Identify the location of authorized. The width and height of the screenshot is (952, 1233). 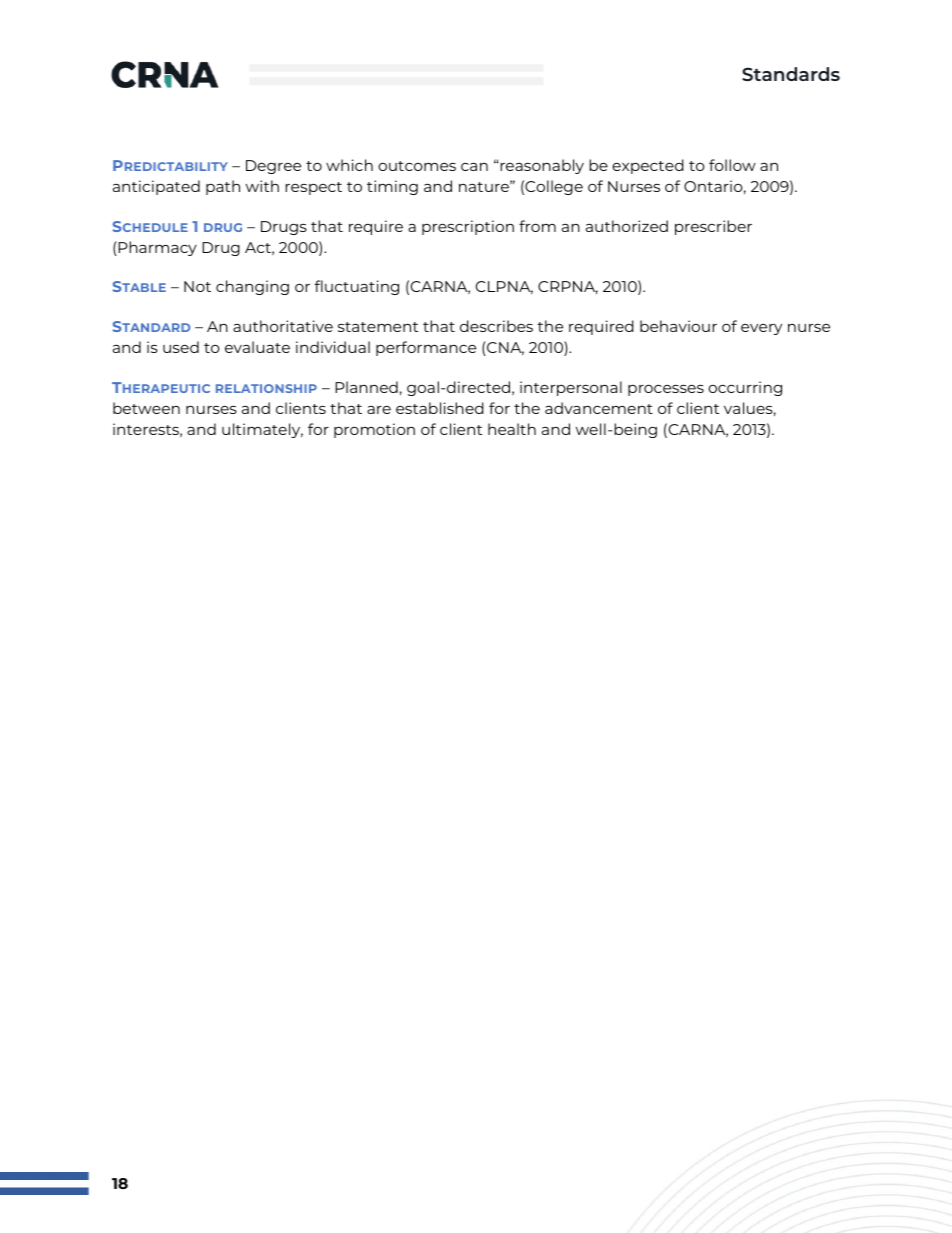
(627, 226).
